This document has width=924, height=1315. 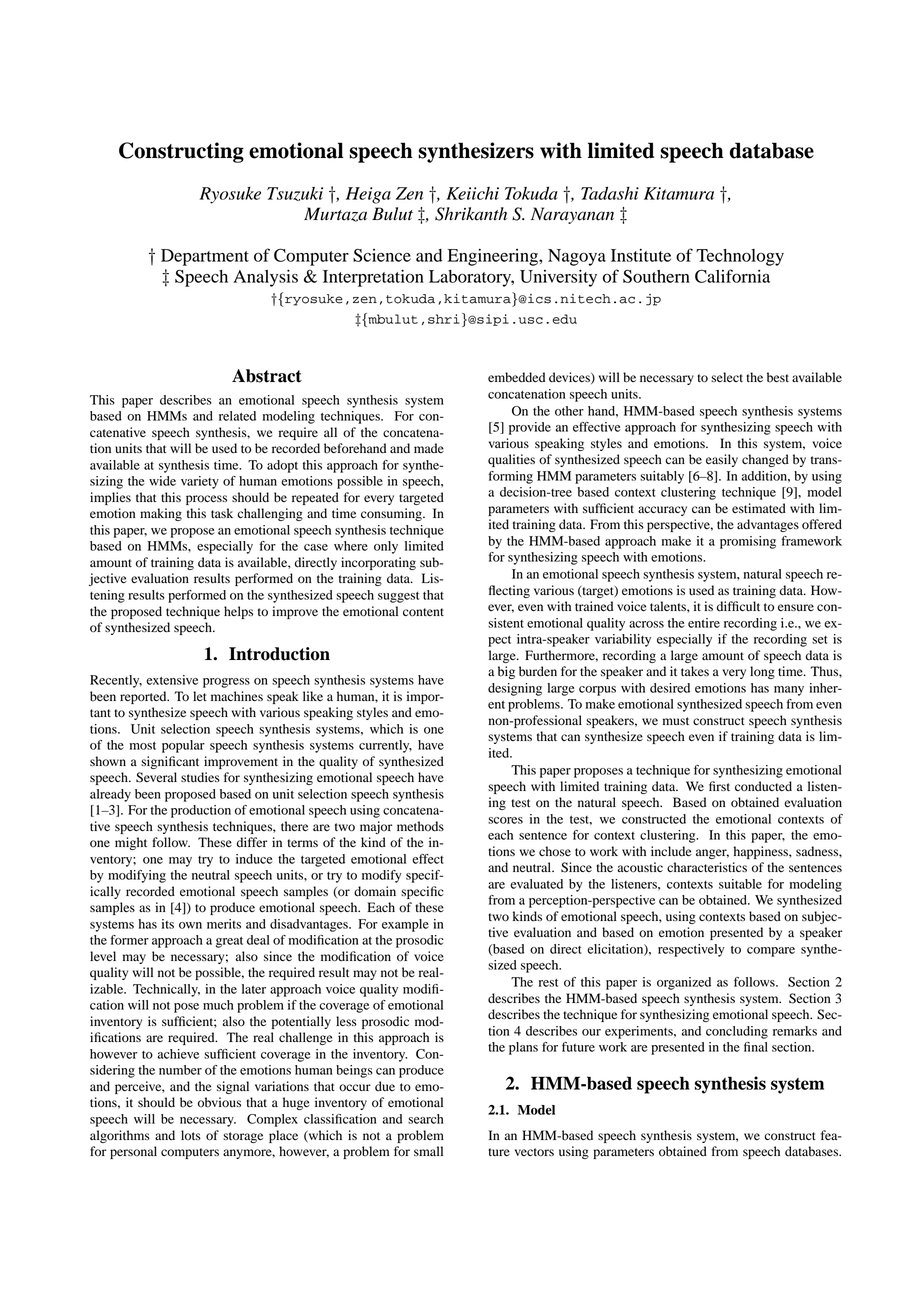 I want to click on long, so click(x=762, y=672).
